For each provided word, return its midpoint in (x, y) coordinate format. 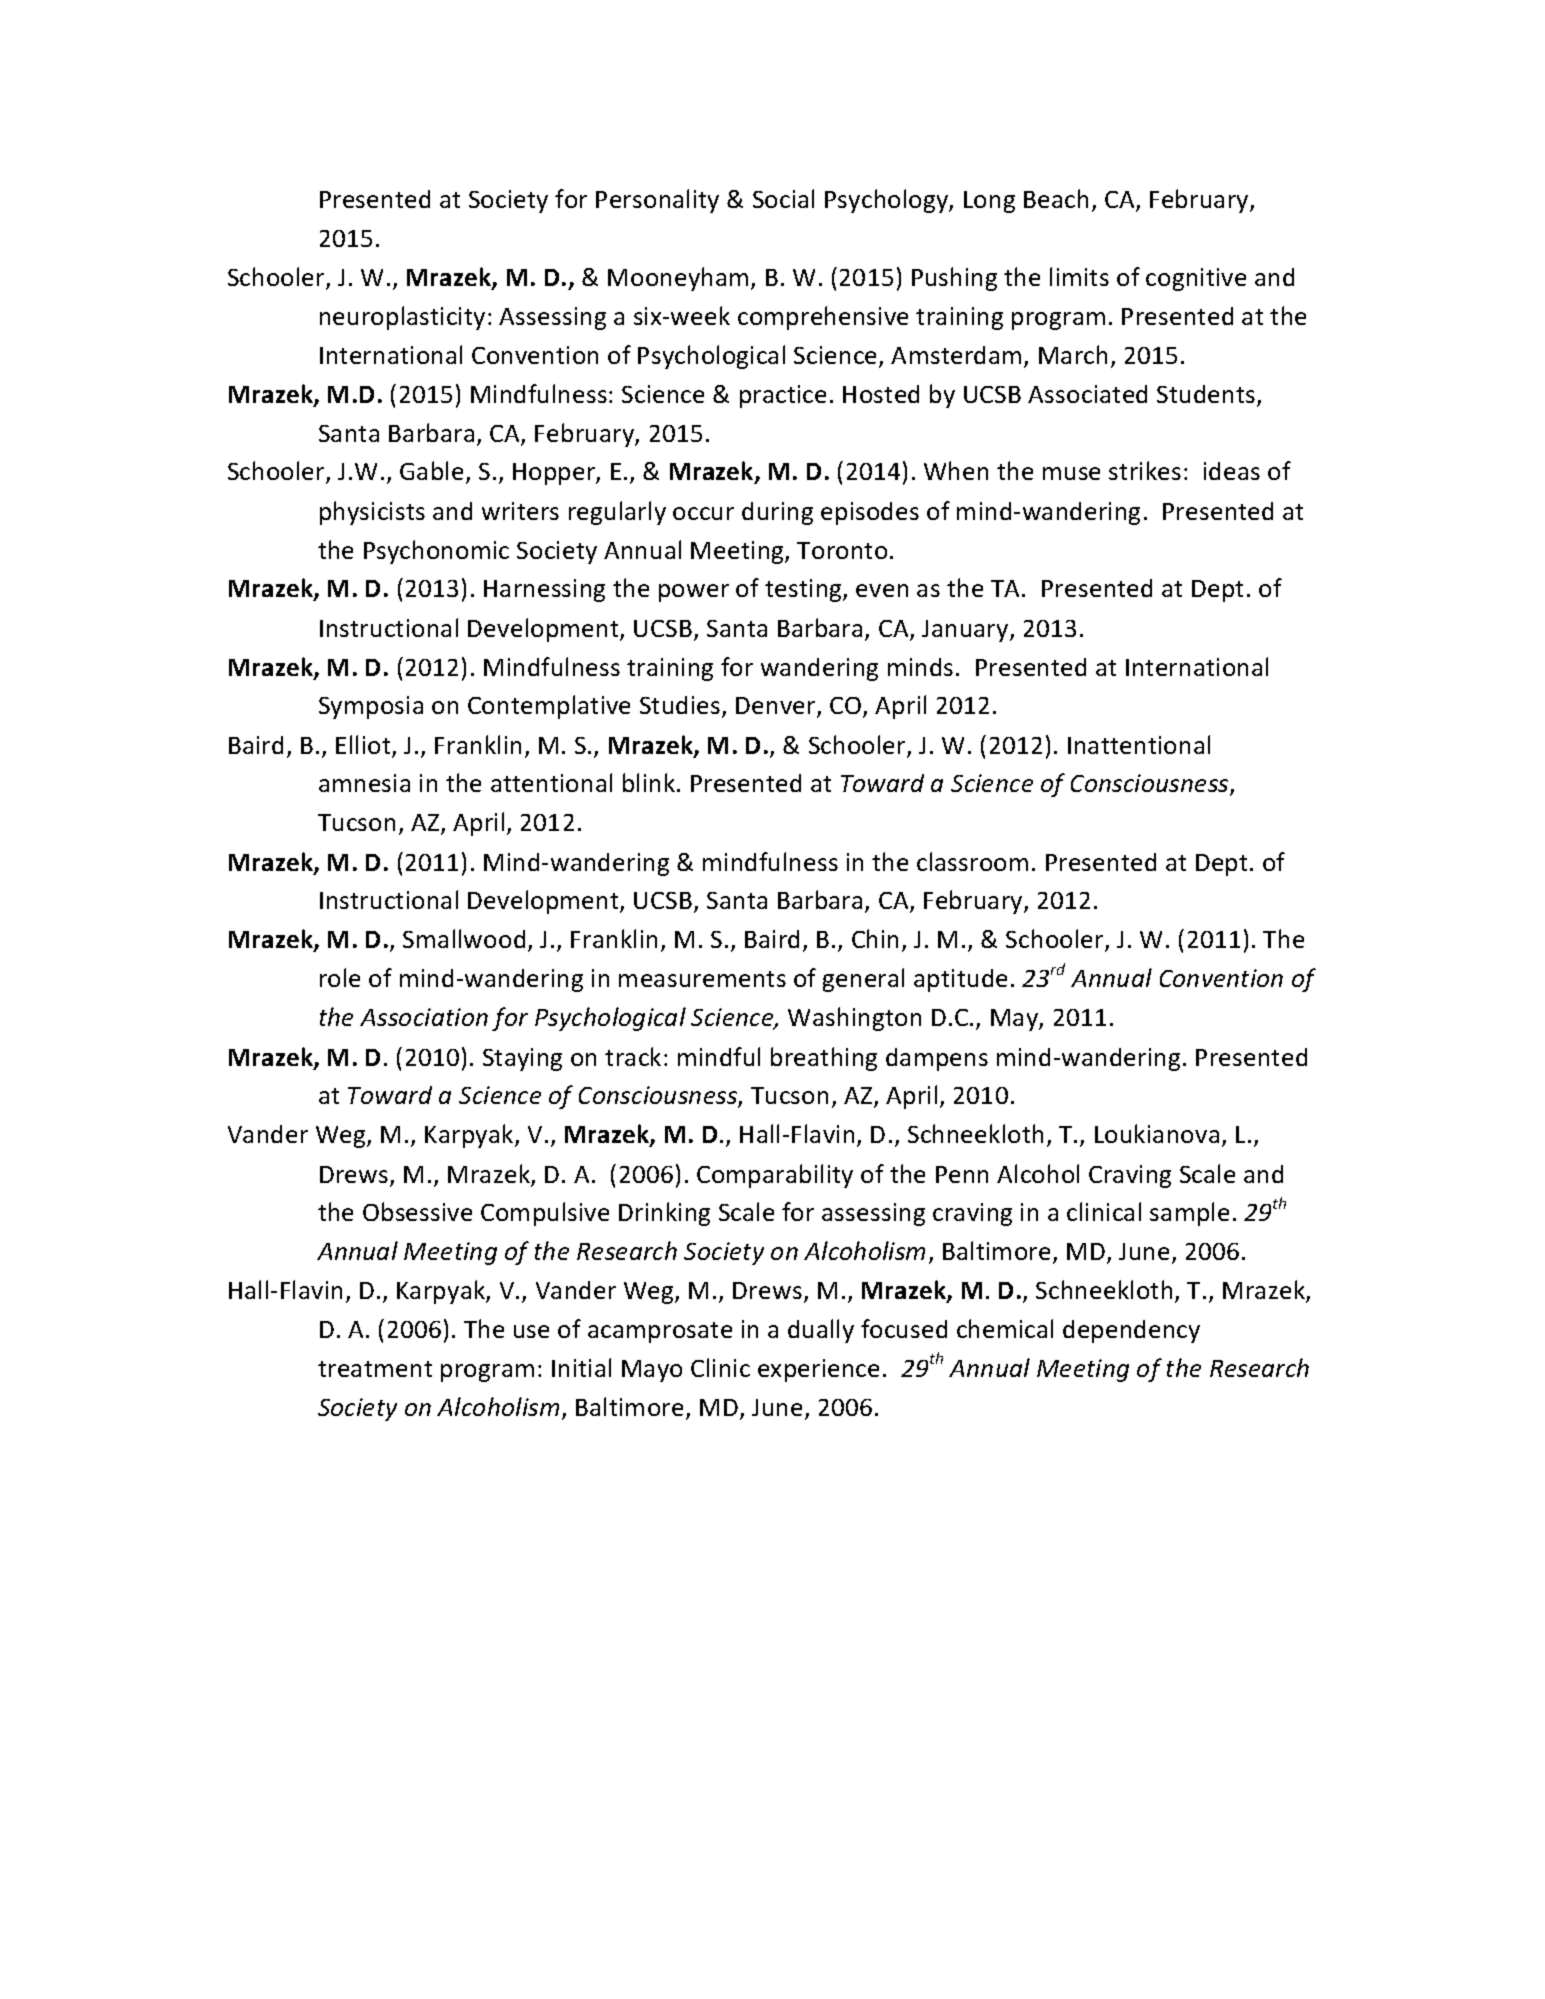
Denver (777, 707)
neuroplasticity (402, 318)
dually (821, 1331)
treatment (375, 1369)
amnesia (364, 783)
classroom (972, 861)
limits (1079, 276)
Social (783, 198)
